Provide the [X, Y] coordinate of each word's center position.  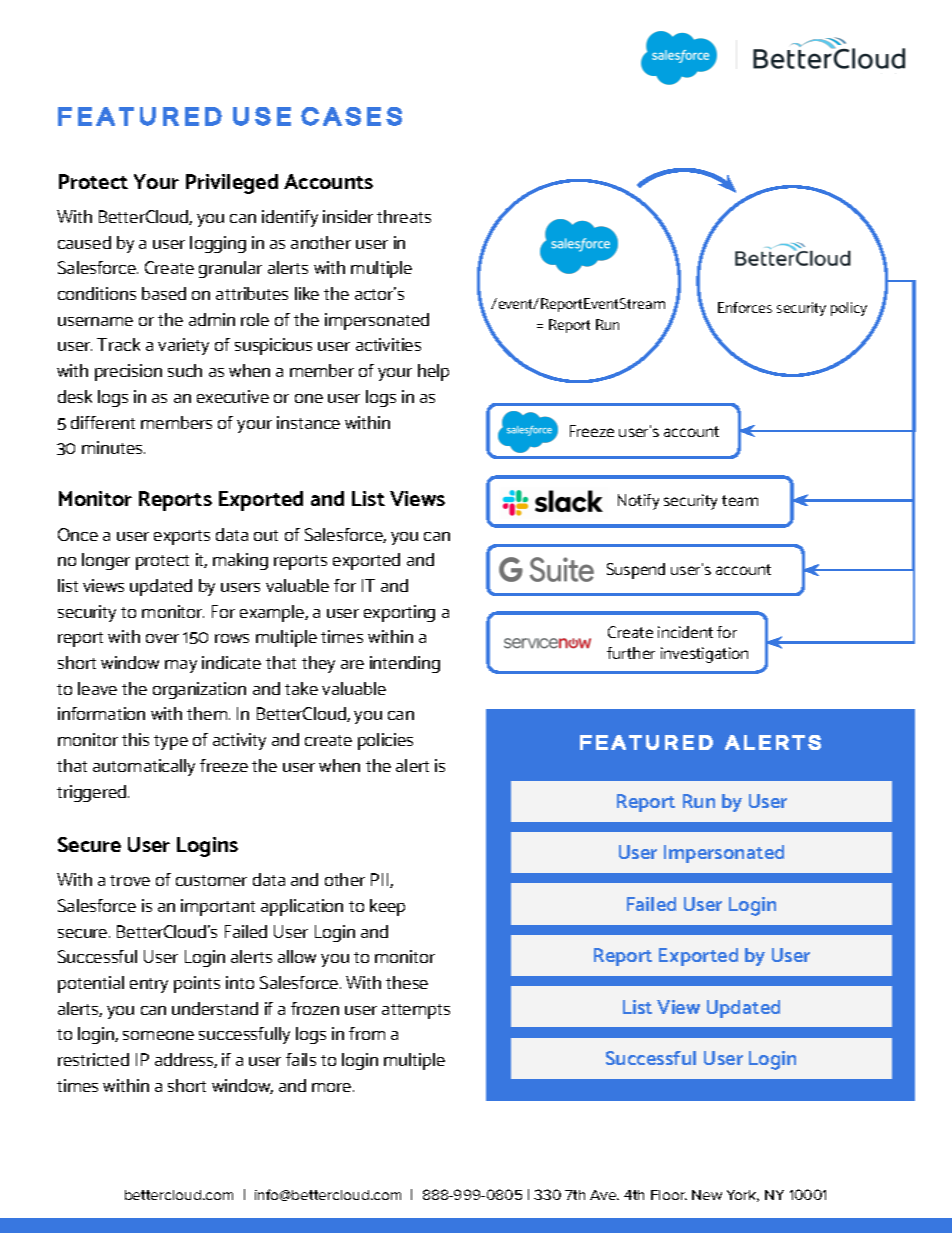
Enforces [745, 307]
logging [218, 244]
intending [405, 664]
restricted [93, 1059]
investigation [704, 655]
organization [199, 690]
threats [404, 216]
